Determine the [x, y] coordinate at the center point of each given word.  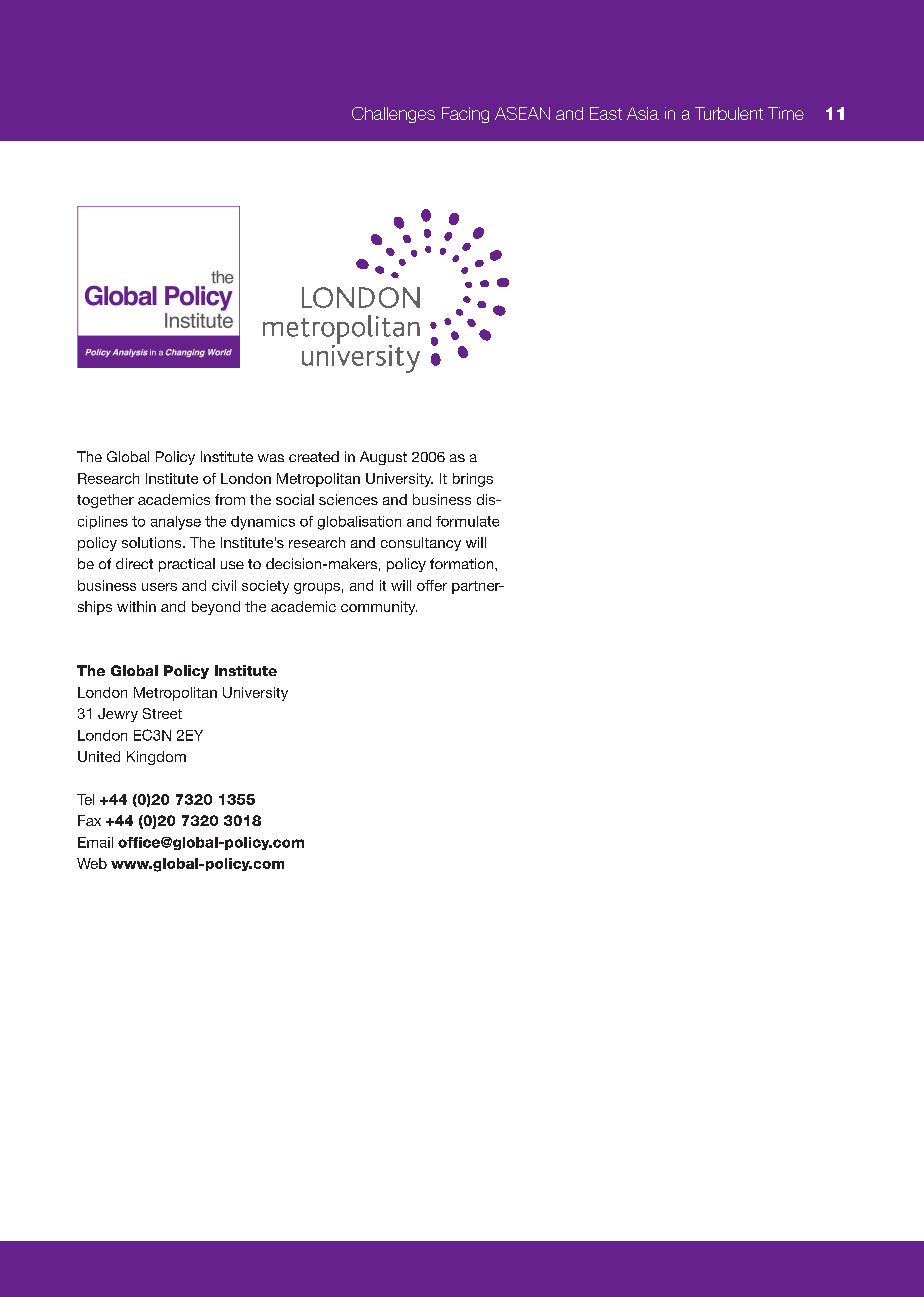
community [379, 608]
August [383, 458]
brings [473, 480]
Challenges [393, 115]
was [271, 458]
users [159, 587]
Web [92, 863]
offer [432, 585]
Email [95, 842]
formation [463, 563]
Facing [465, 115]
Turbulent [729, 113]
